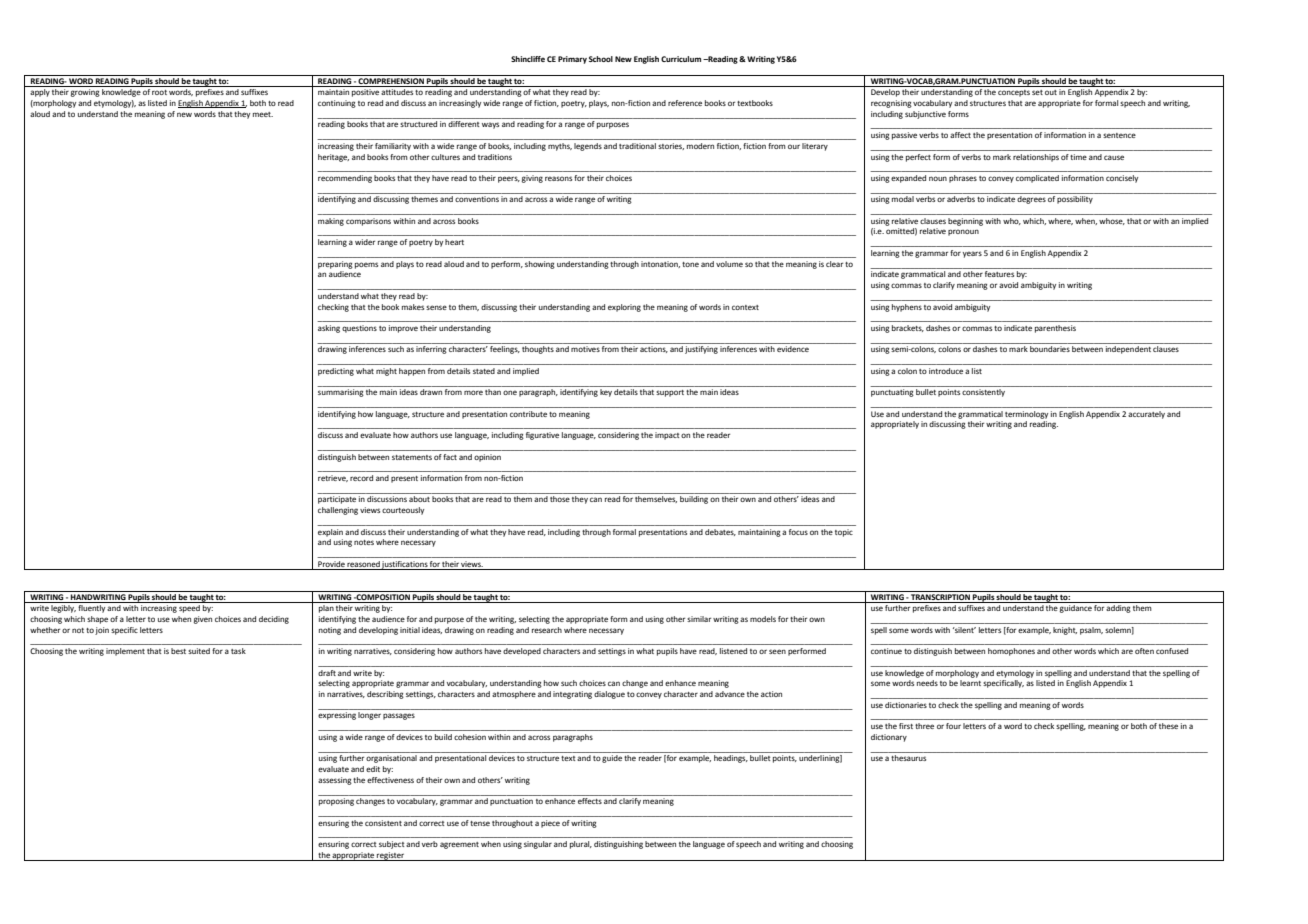 The image size is (1308, 924). I want to click on asking, so click(329, 329).
